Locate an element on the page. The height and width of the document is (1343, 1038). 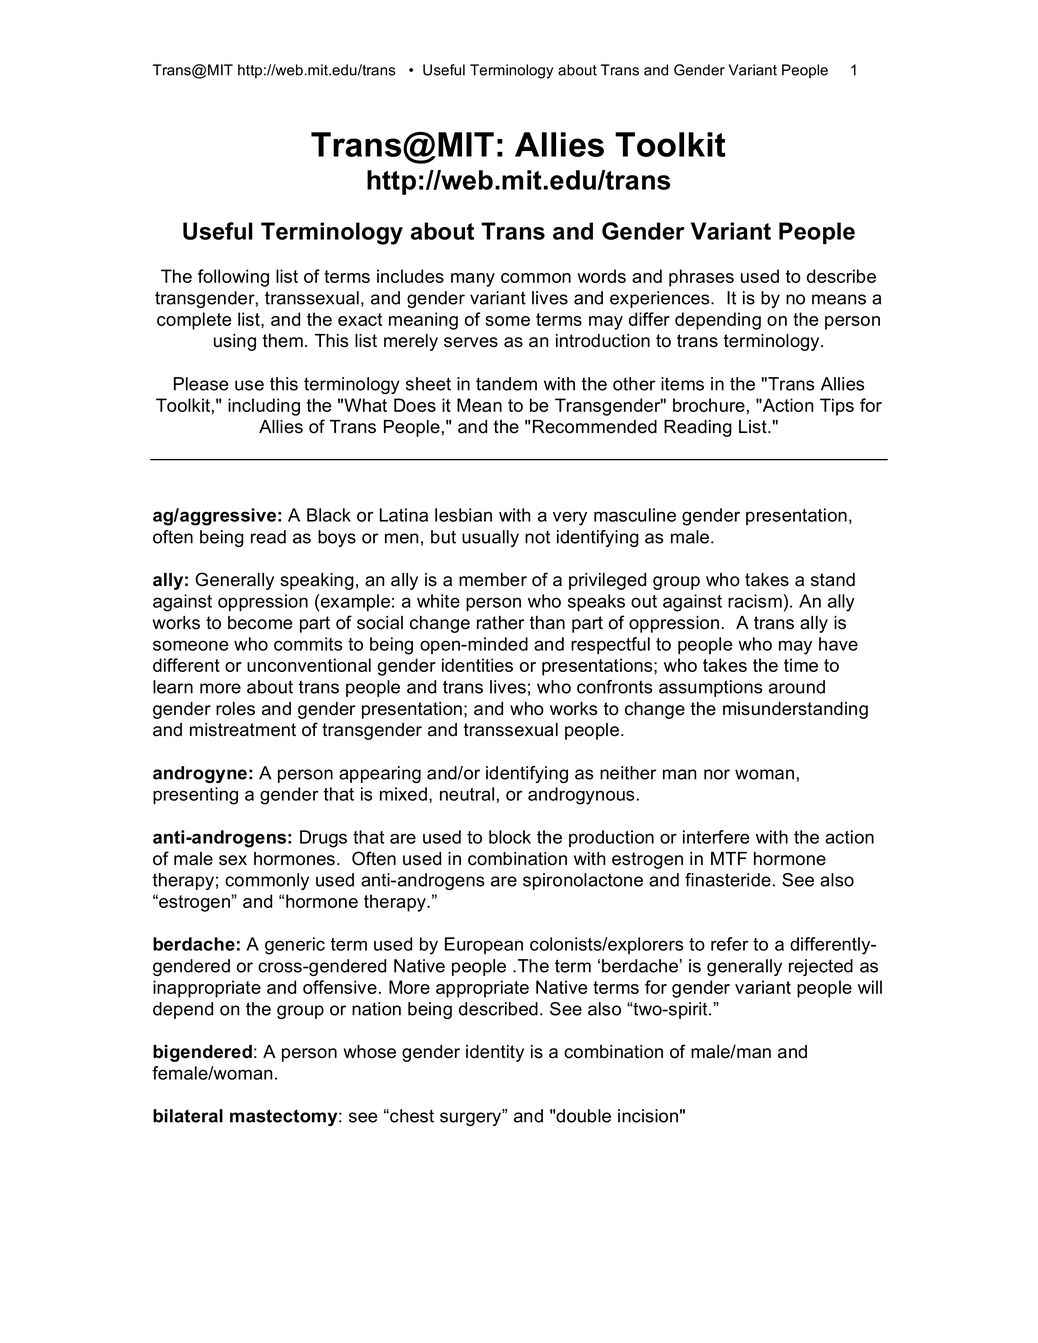
spironolactone is located at coordinates (583, 881).
